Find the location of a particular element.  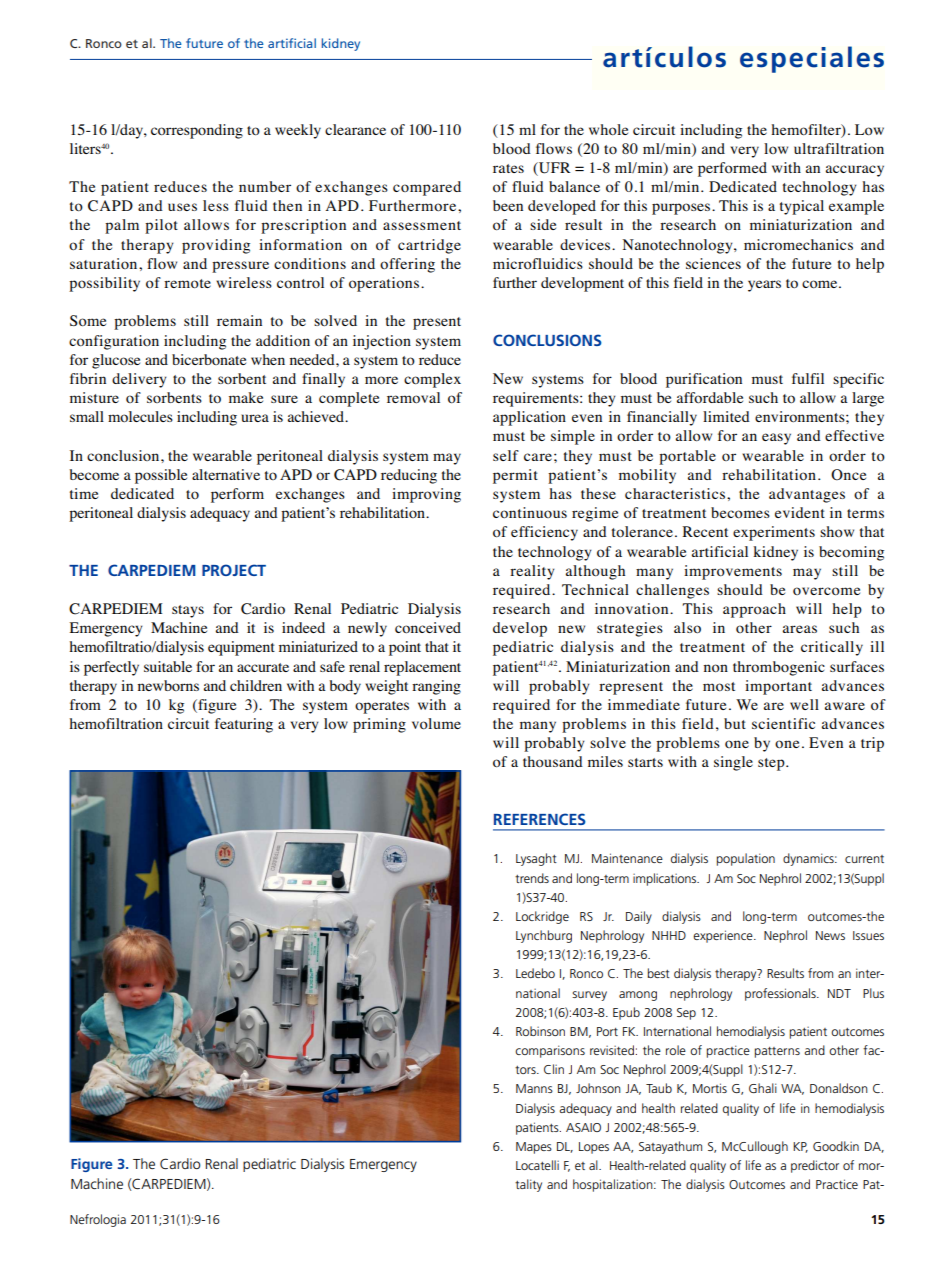

compared is located at coordinates (427, 188).
